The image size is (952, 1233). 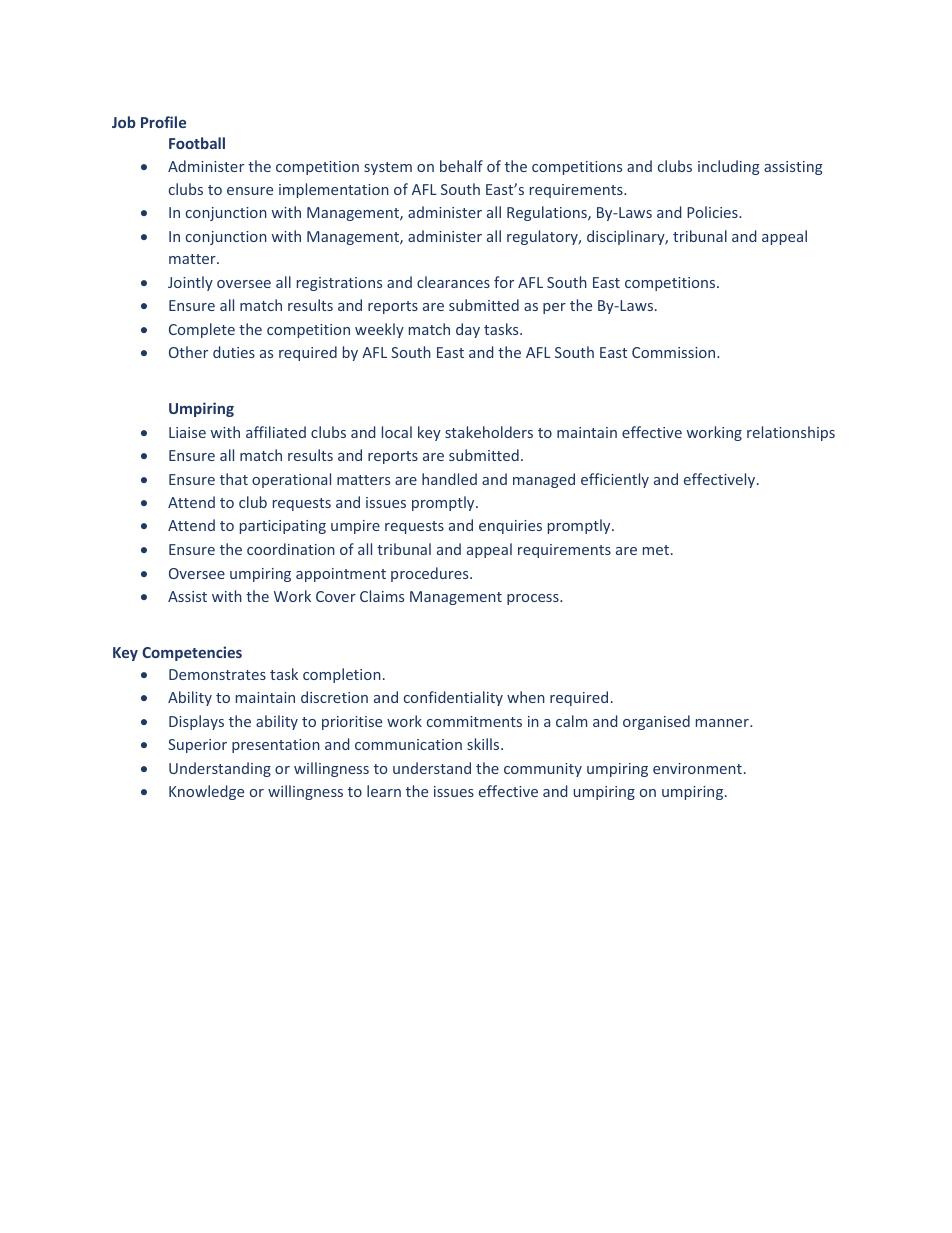 I want to click on clearances, so click(x=453, y=282).
